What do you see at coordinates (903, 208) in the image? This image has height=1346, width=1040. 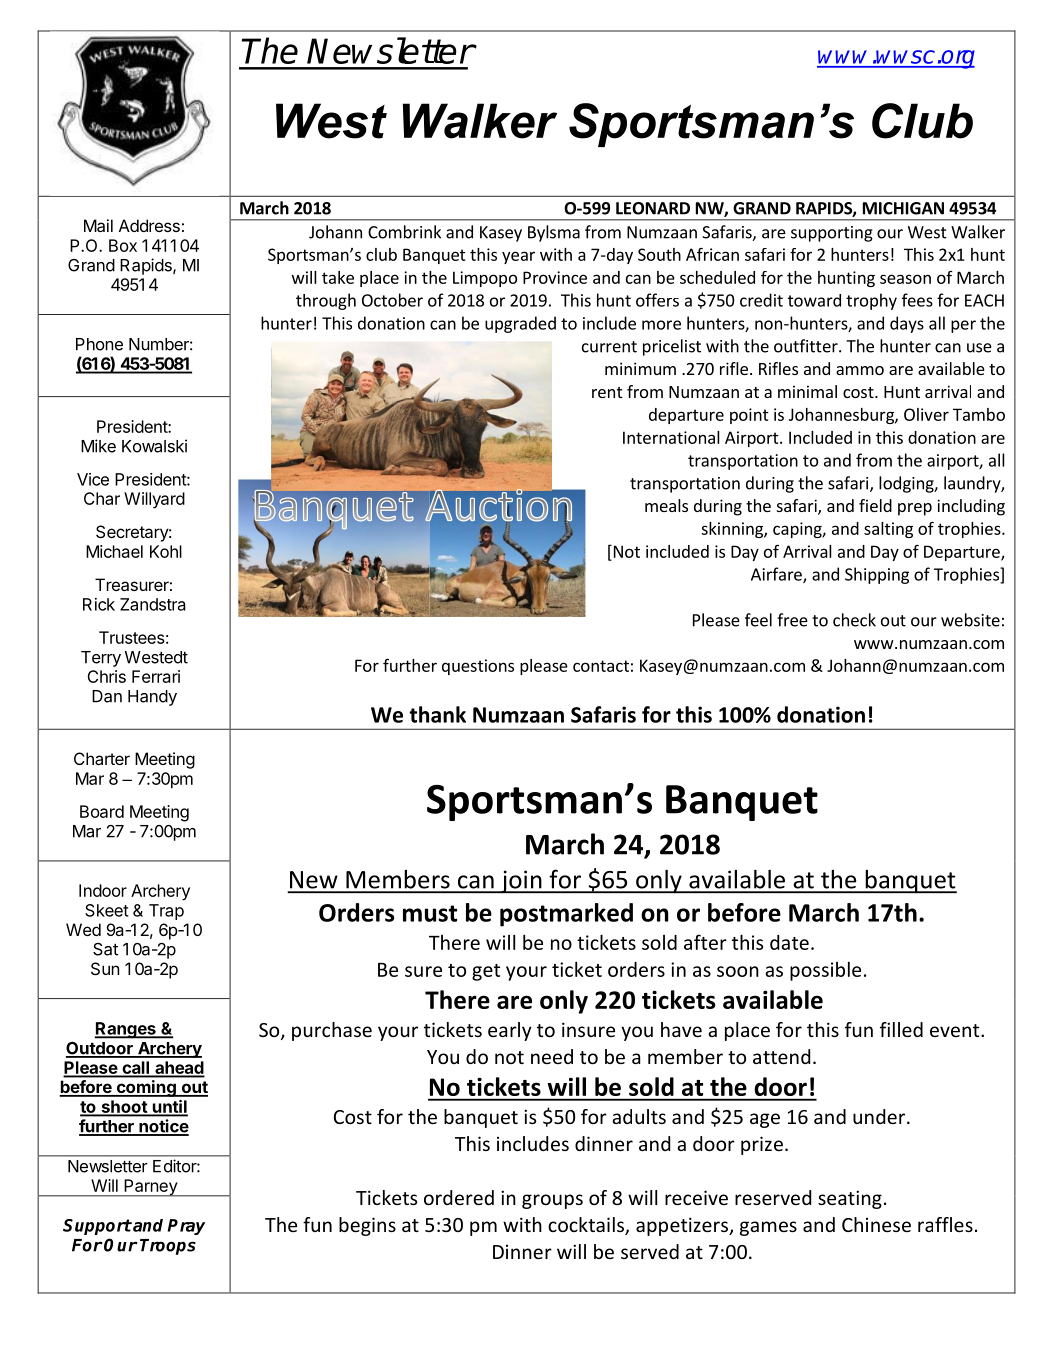 I see `MICHIGAN` at bounding box center [903, 208].
